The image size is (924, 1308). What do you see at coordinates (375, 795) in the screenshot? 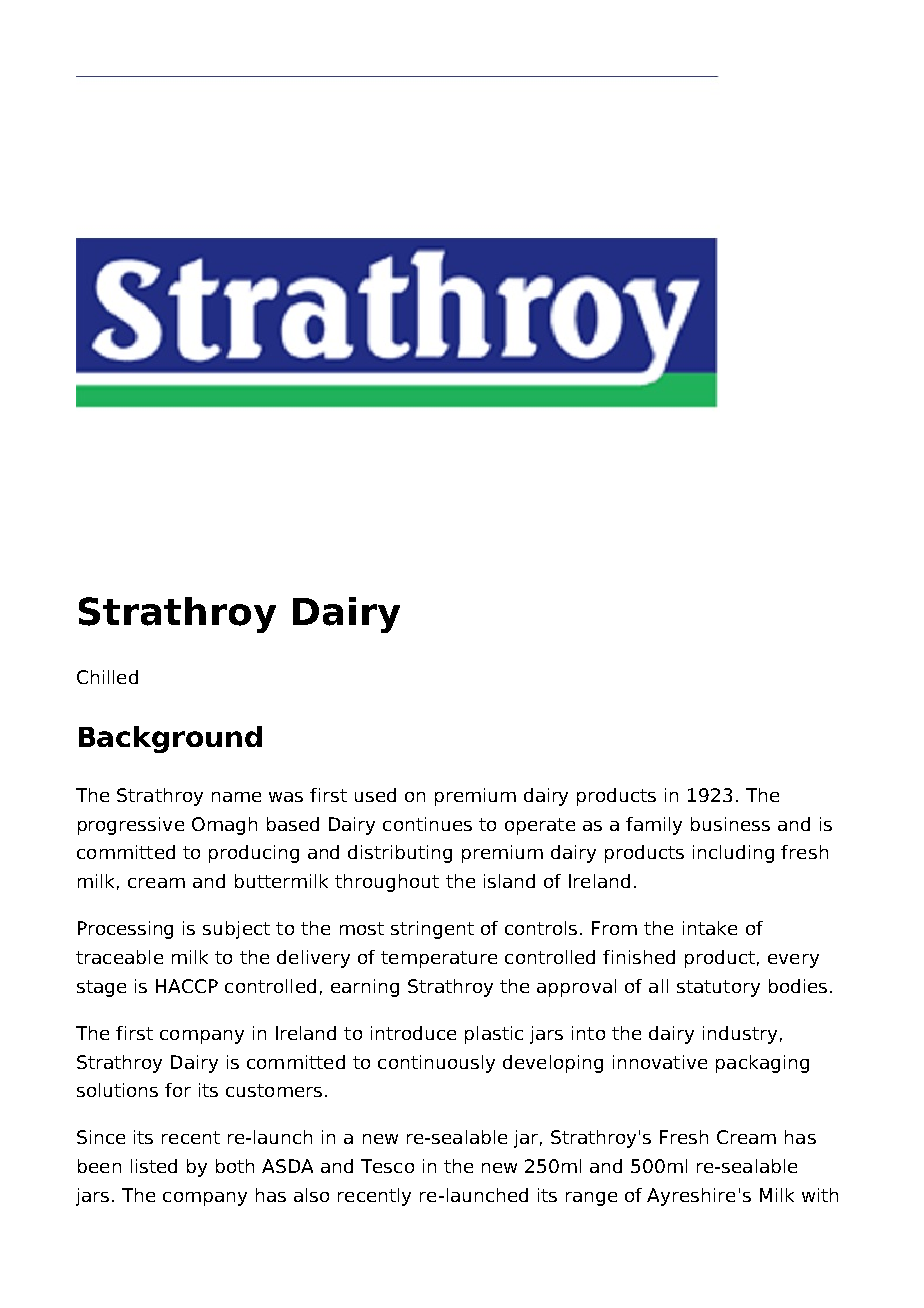
I see `used` at bounding box center [375, 795].
